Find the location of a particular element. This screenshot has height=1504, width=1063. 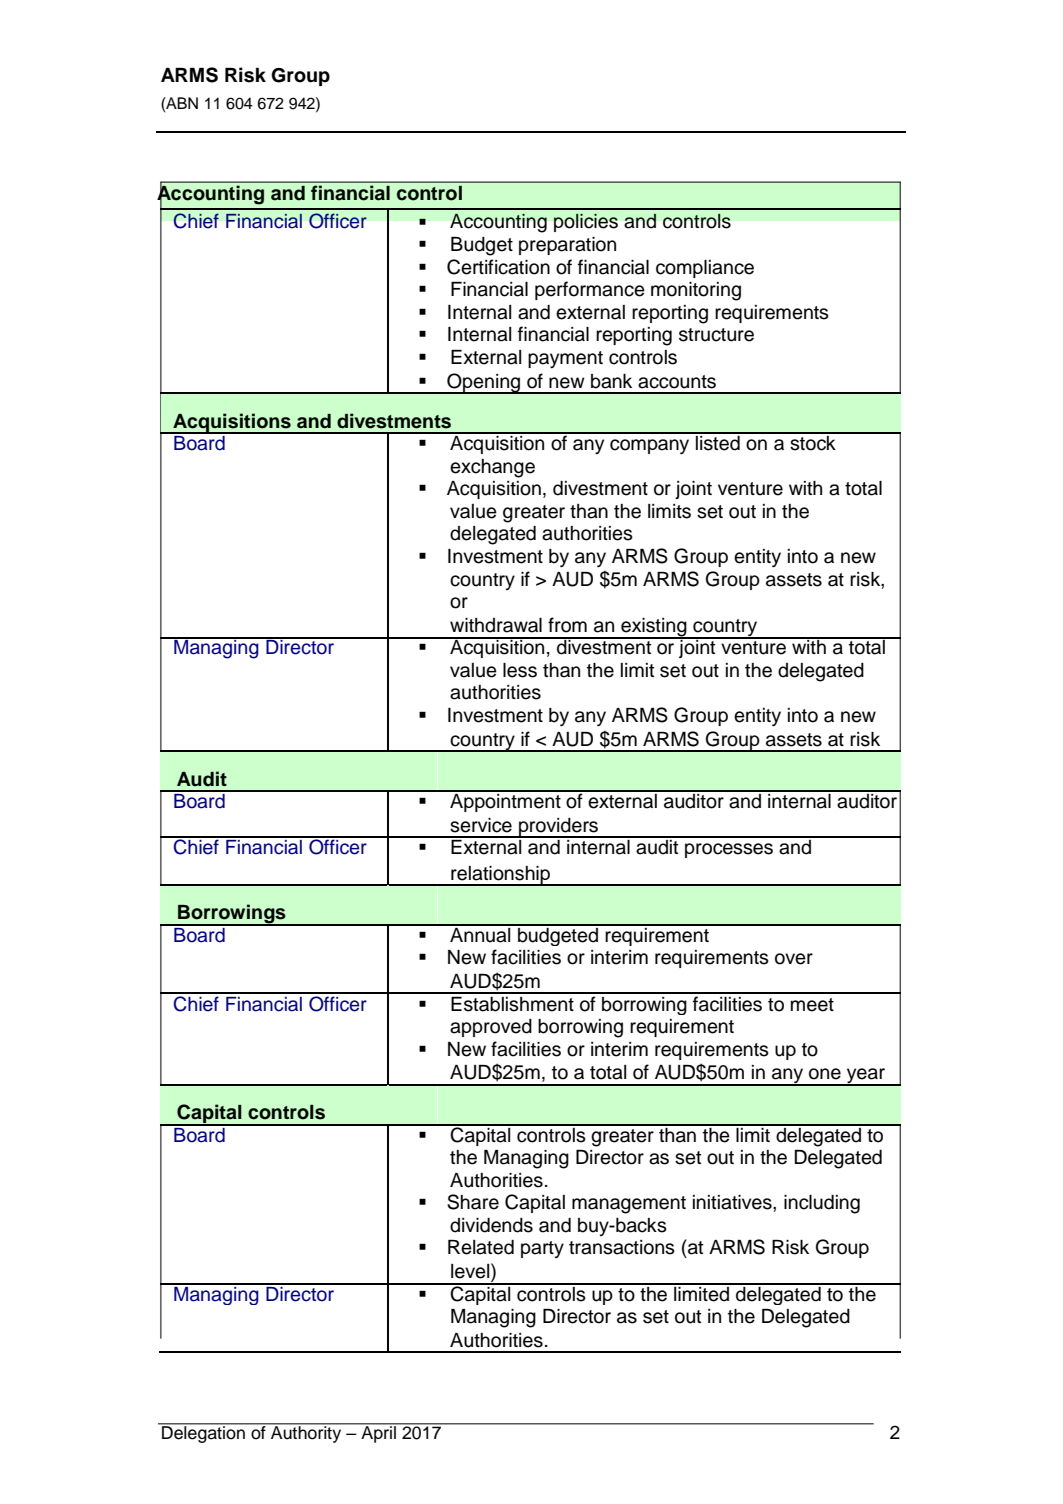

exchange is located at coordinates (492, 468).
